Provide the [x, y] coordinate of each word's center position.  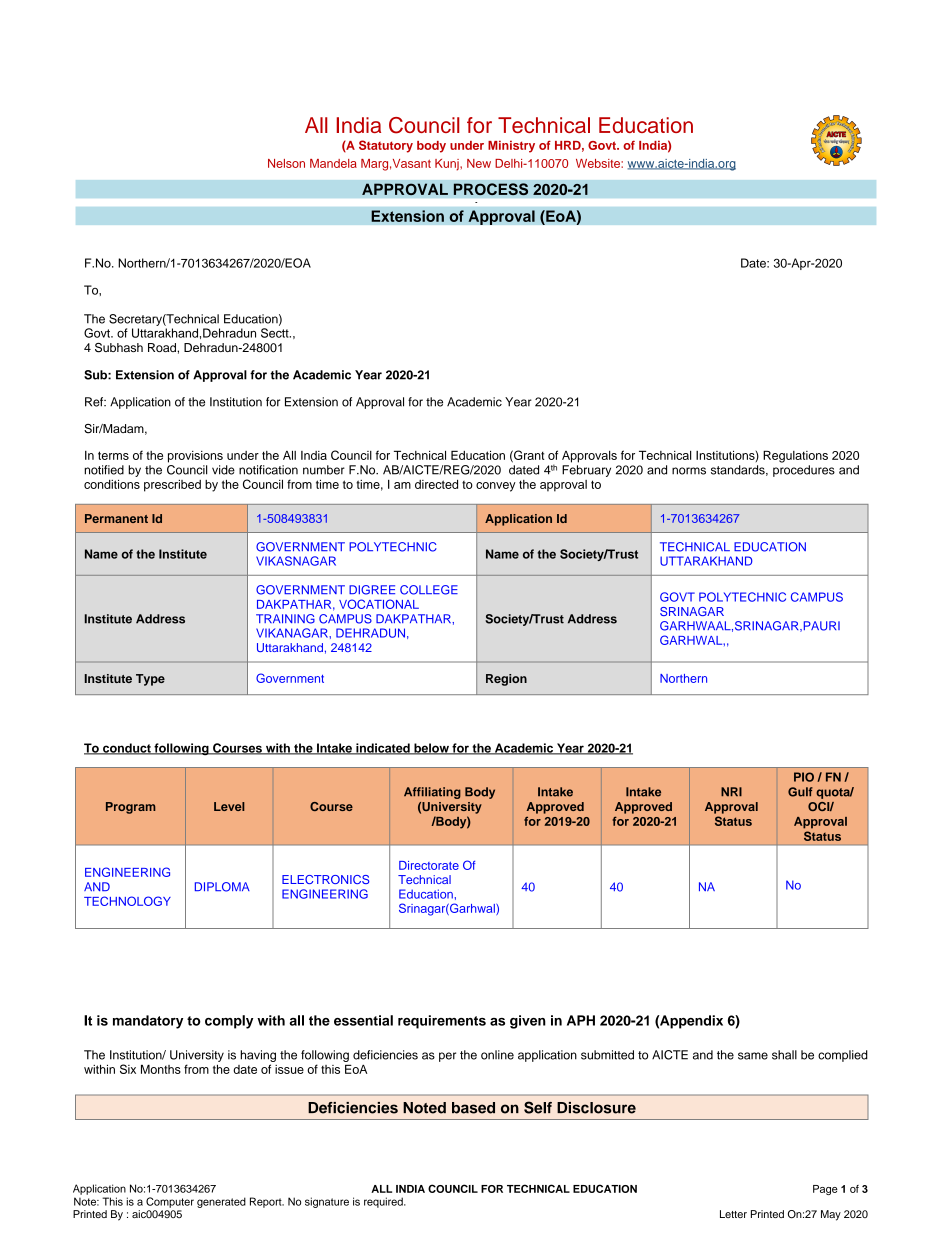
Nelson [286, 163]
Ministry [511, 146]
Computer [170, 1202]
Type [150, 680]
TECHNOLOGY [127, 901]
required [384, 1202]
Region [506, 680]
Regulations [795, 456]
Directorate [429, 865]
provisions [195, 457]
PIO [804, 777]
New [479, 163]
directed [436, 484]
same [753, 1056]
